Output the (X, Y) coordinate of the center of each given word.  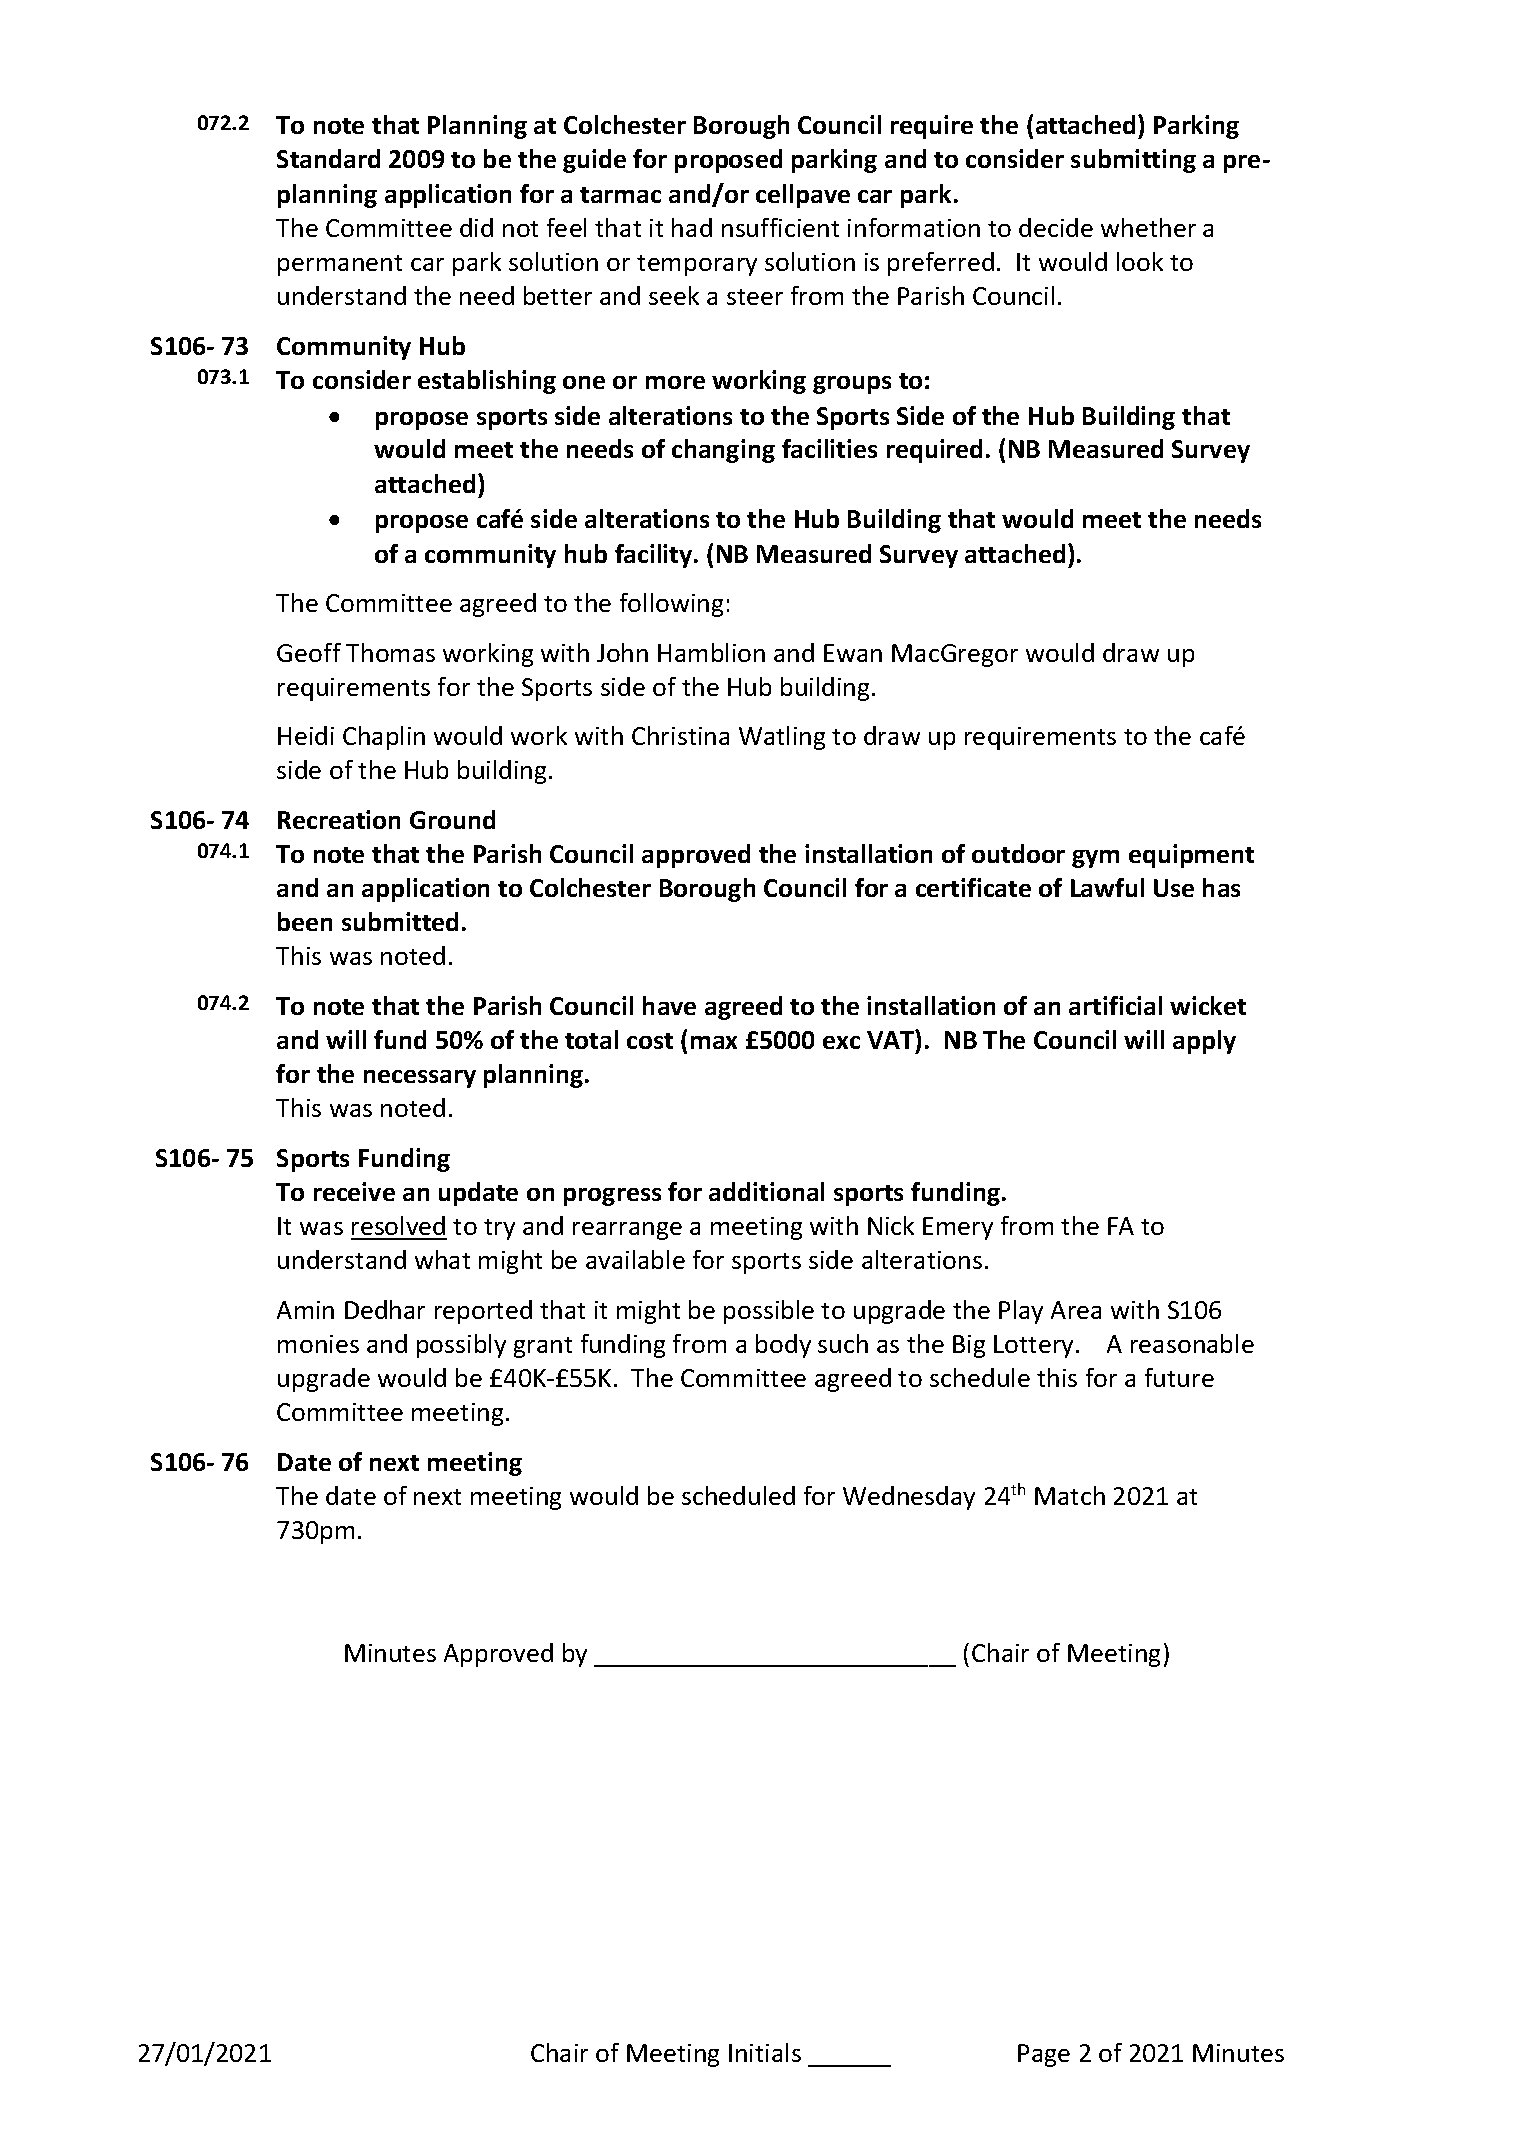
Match (1070, 1495)
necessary (420, 1079)
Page (1044, 2055)
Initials (765, 2052)
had (692, 227)
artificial (1115, 1005)
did (476, 227)
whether (1148, 227)
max (714, 1042)
